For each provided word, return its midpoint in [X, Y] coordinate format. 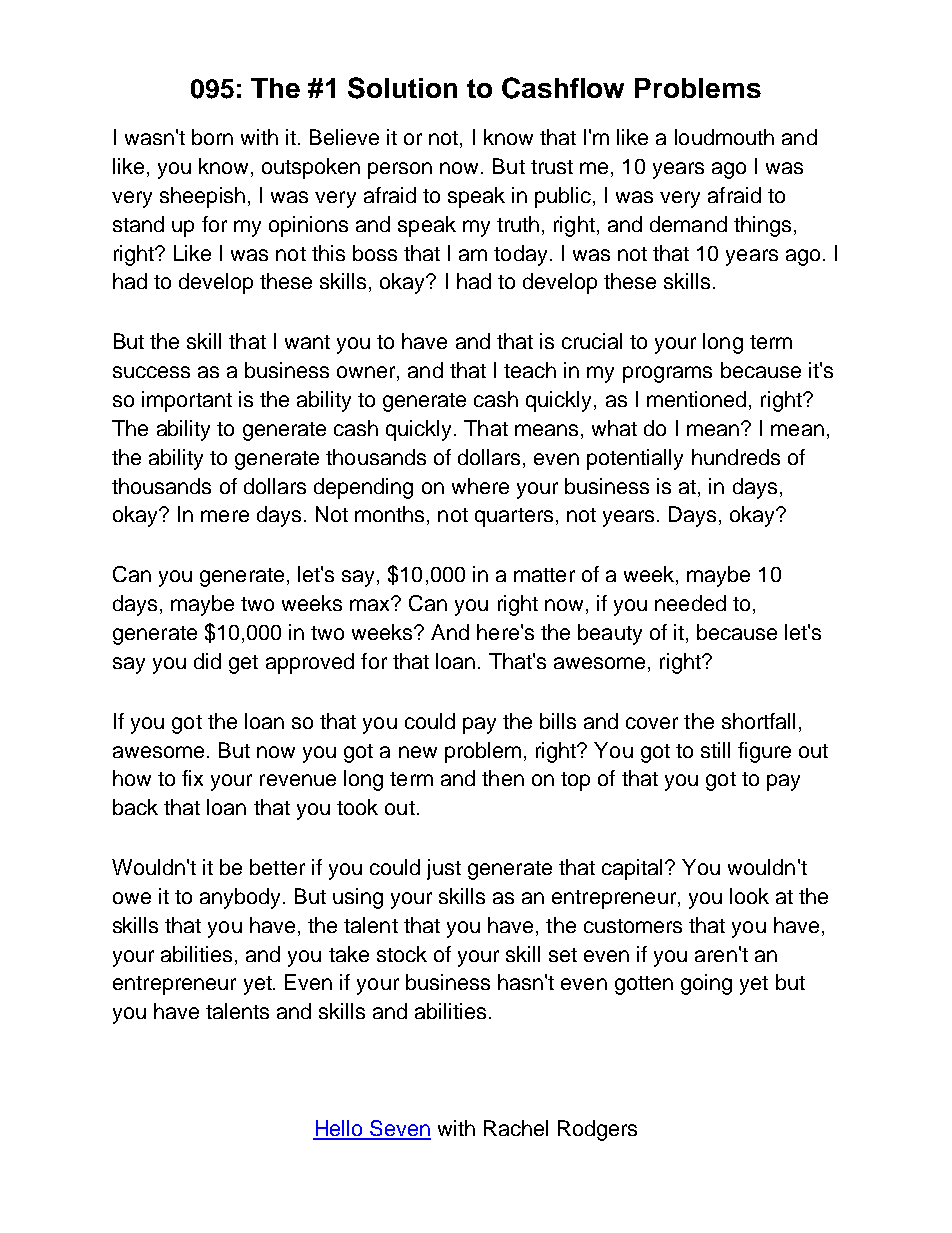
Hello [339, 1129]
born [212, 137]
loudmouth [724, 137]
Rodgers [597, 1130]
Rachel [516, 1128]
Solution [402, 88]
